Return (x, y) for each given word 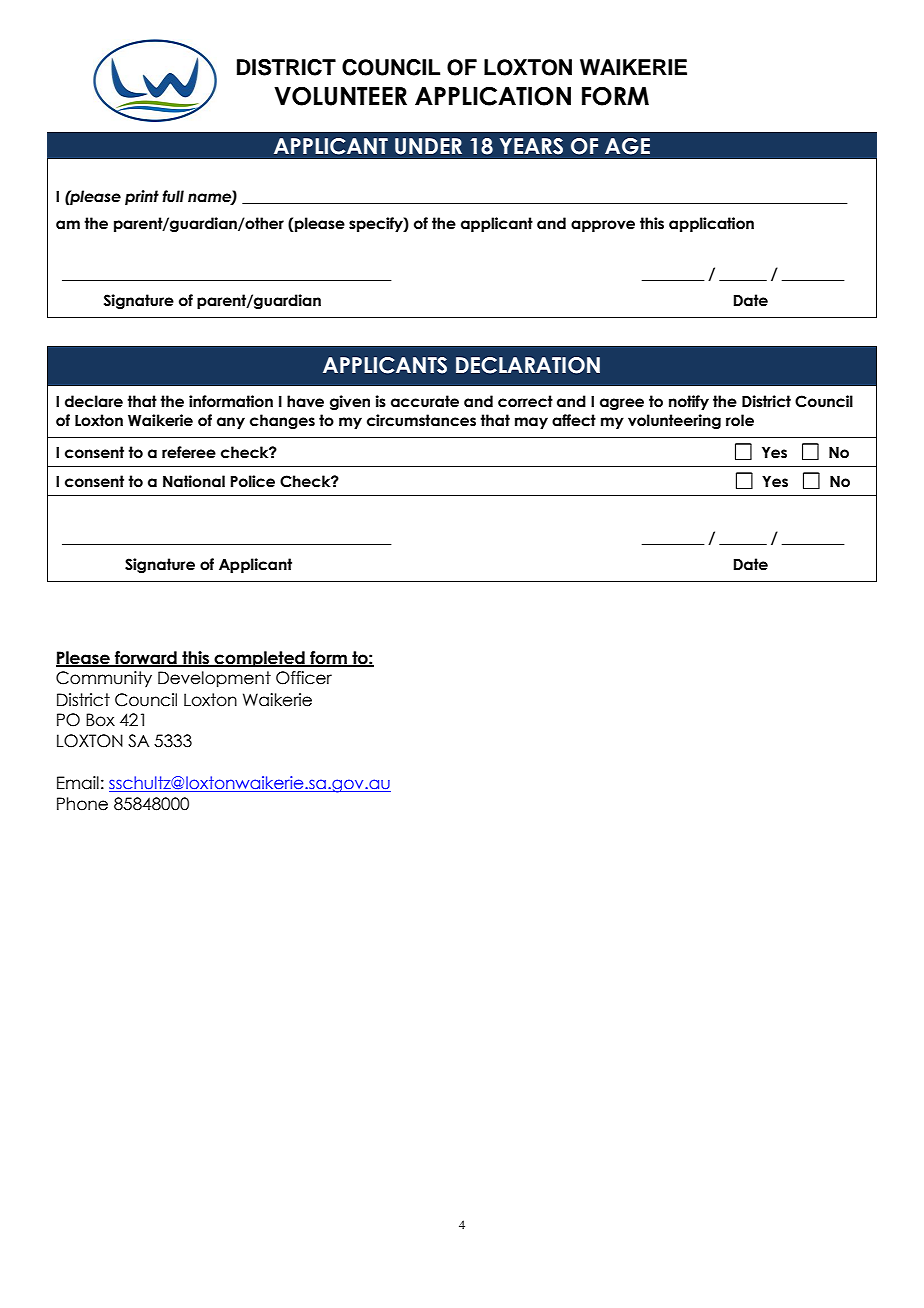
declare (94, 401)
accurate (425, 401)
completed (260, 659)
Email (78, 783)
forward (146, 658)
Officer (304, 678)
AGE (627, 146)
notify (689, 402)
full (173, 196)
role (740, 420)
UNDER (428, 146)
